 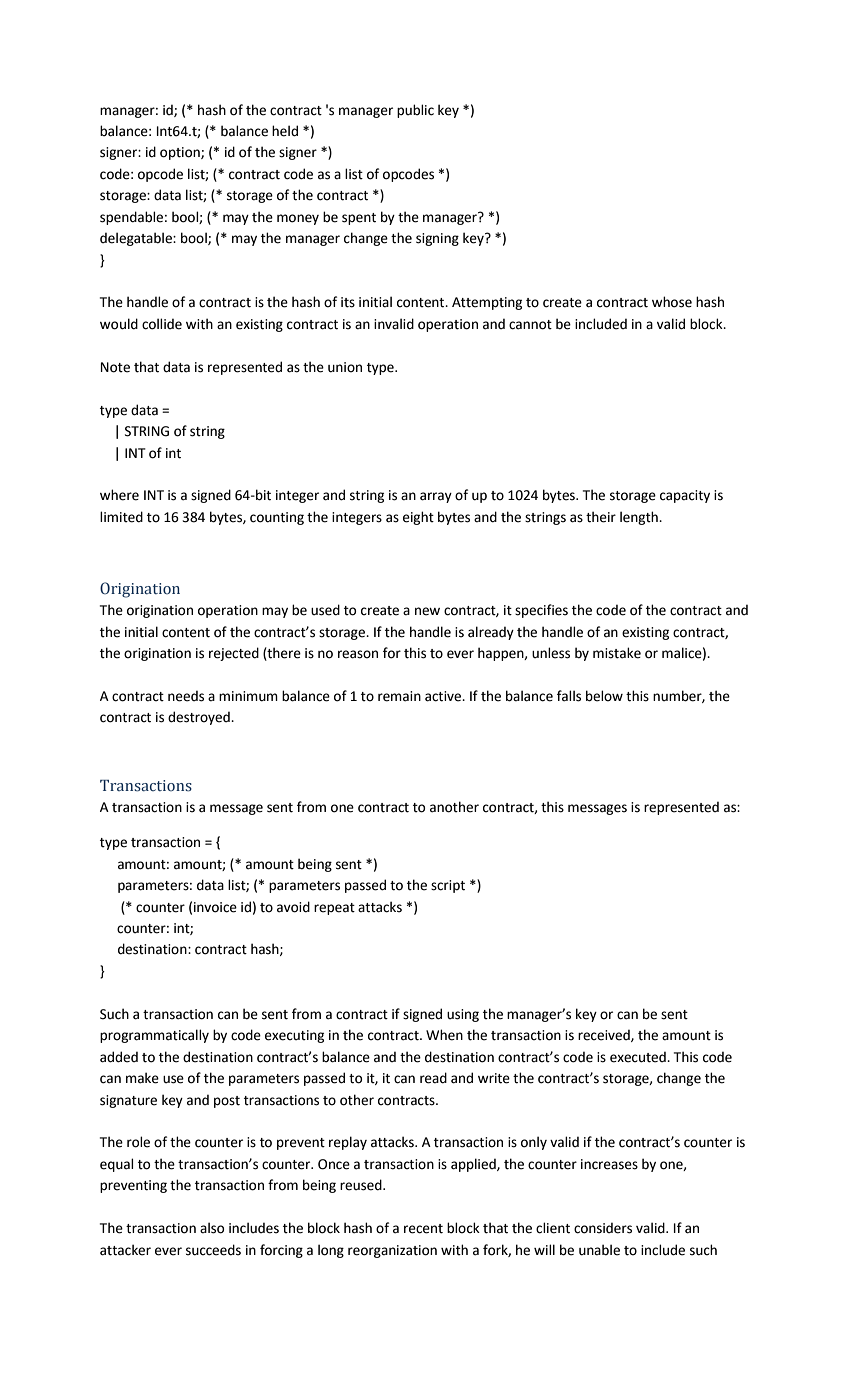 I want to click on below, so click(x=604, y=696).
